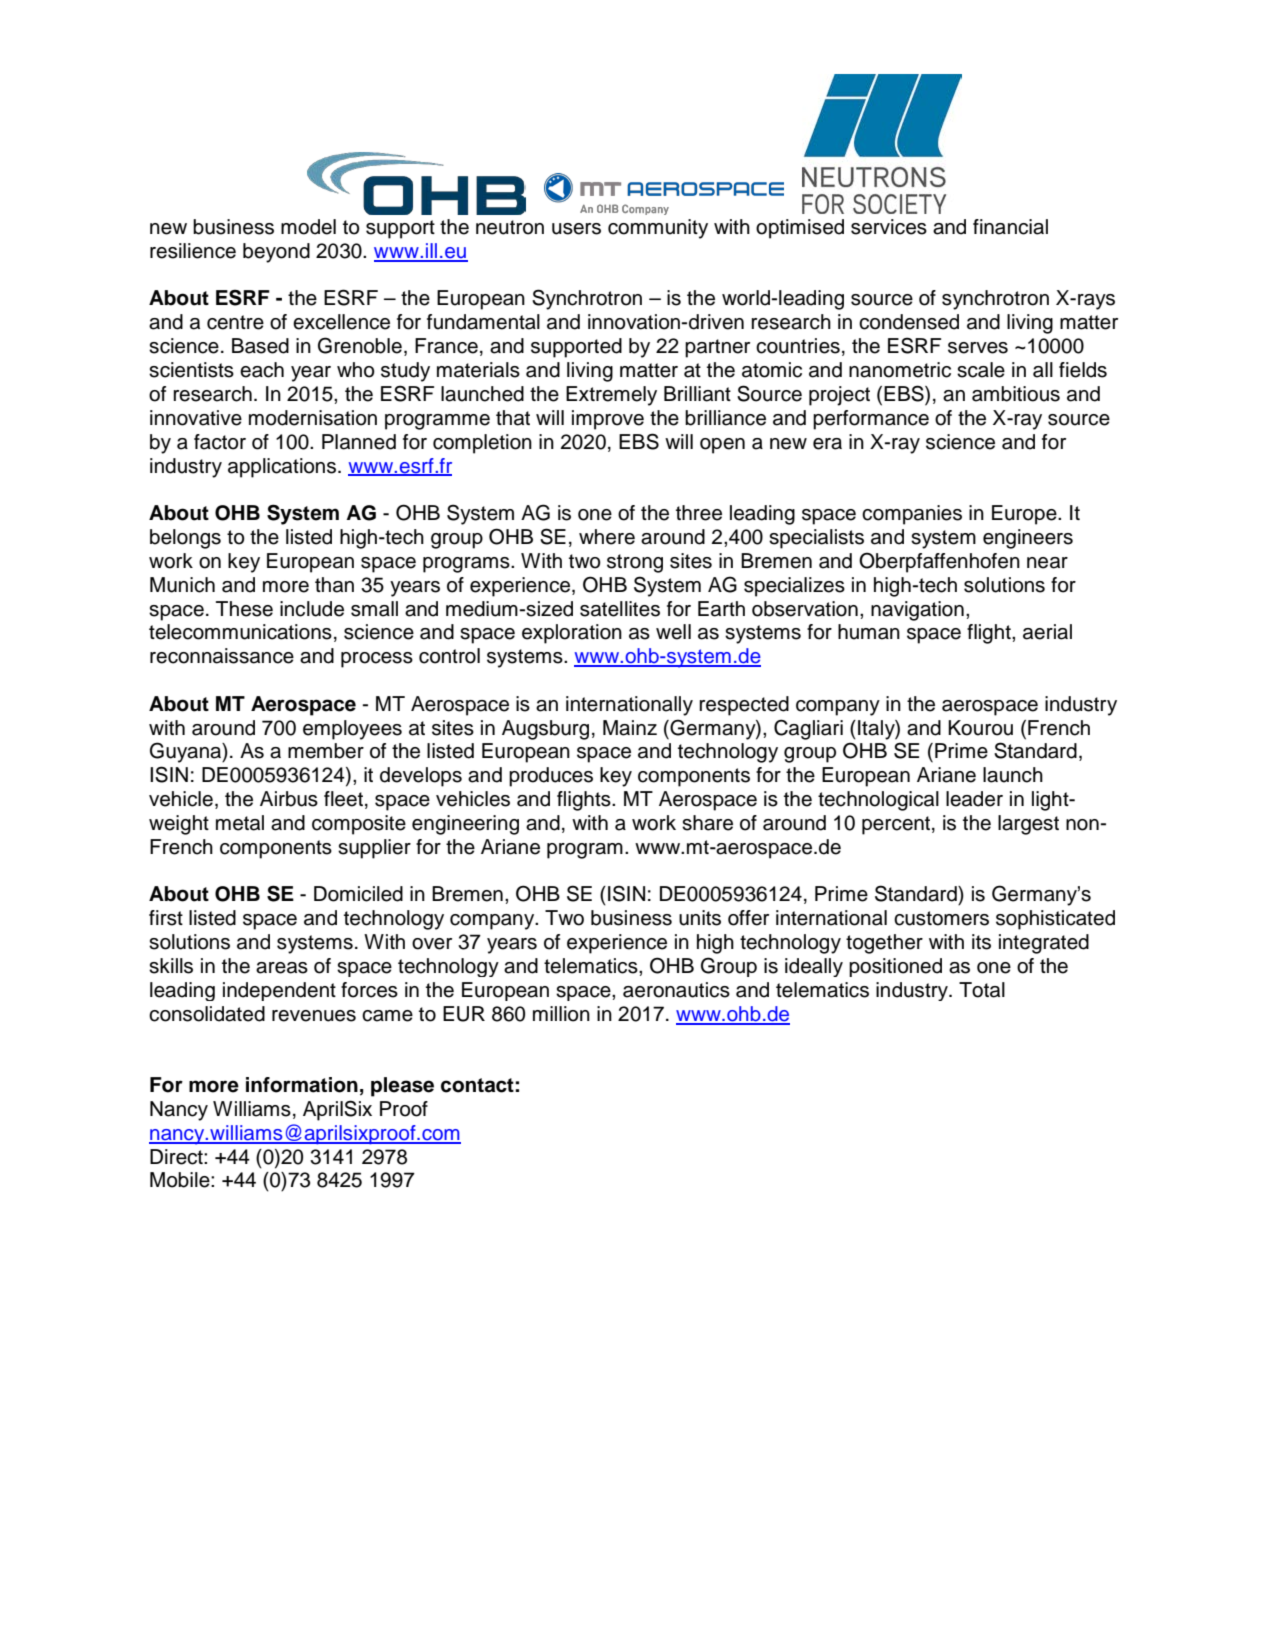 The height and width of the screenshot is (1642, 1269). Describe the element at coordinates (561, 1014) in the screenshot. I see `million` at that location.
